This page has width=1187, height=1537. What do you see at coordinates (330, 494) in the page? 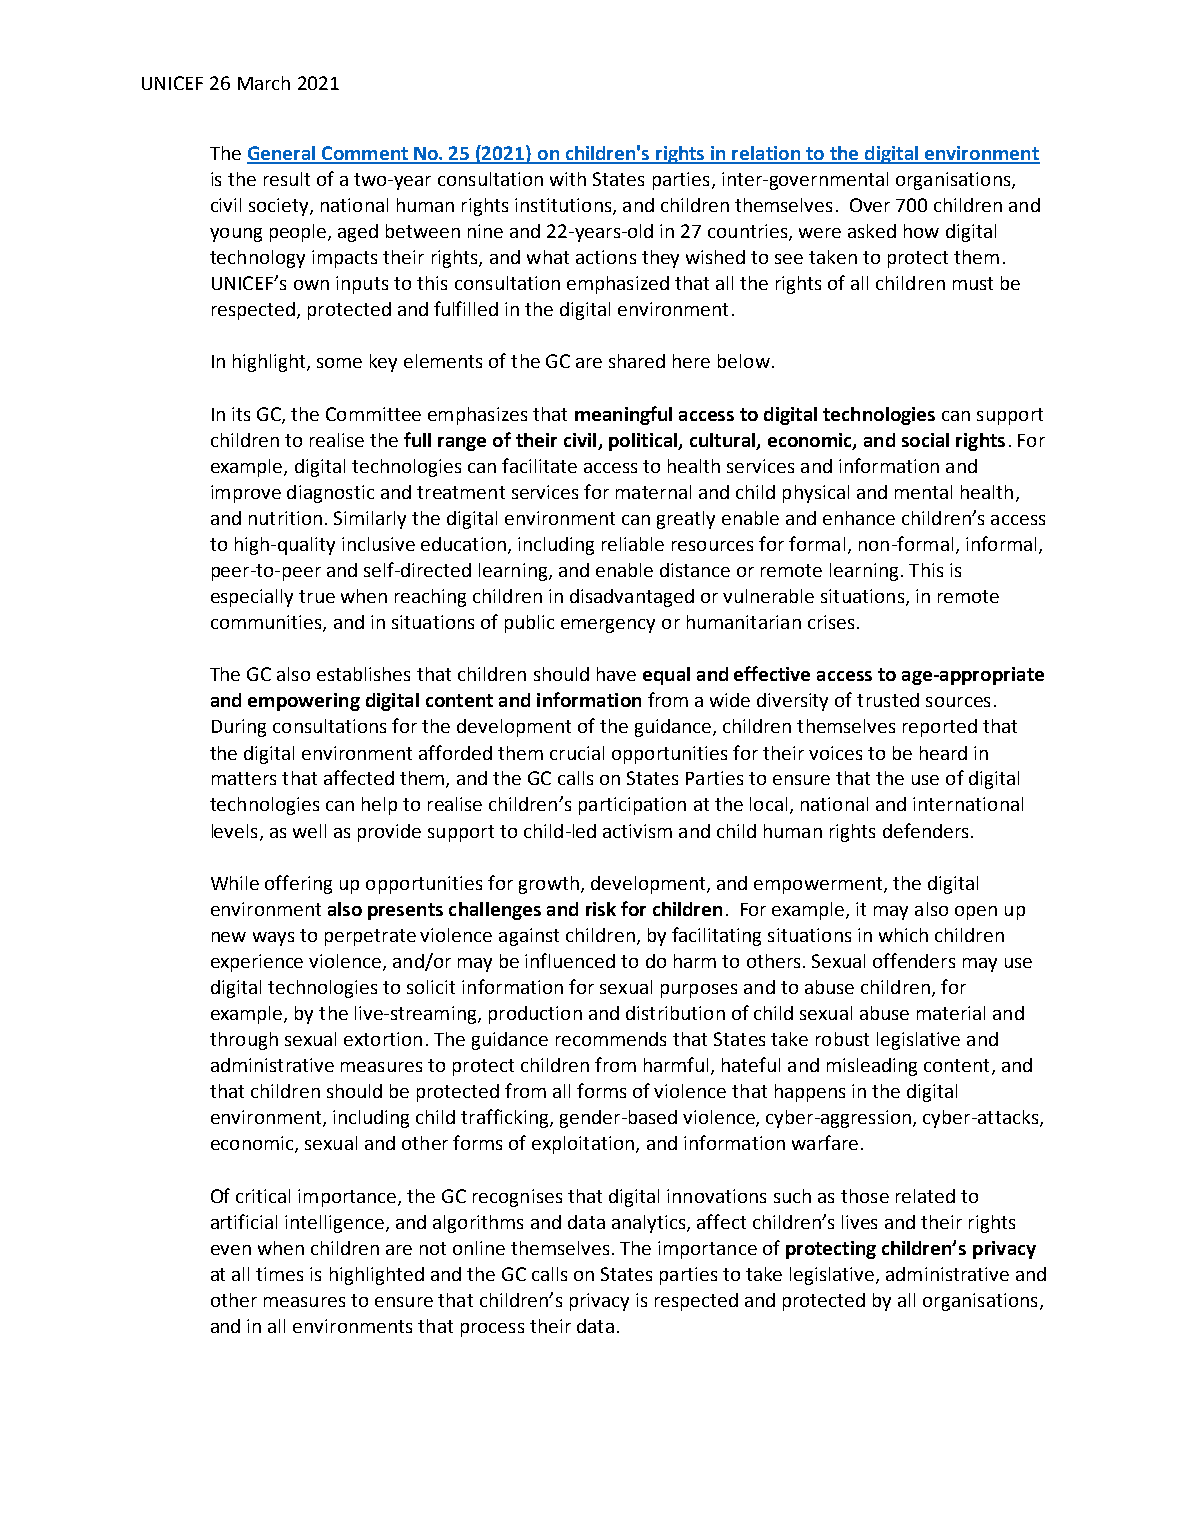
I see `diagnostic` at bounding box center [330, 494].
